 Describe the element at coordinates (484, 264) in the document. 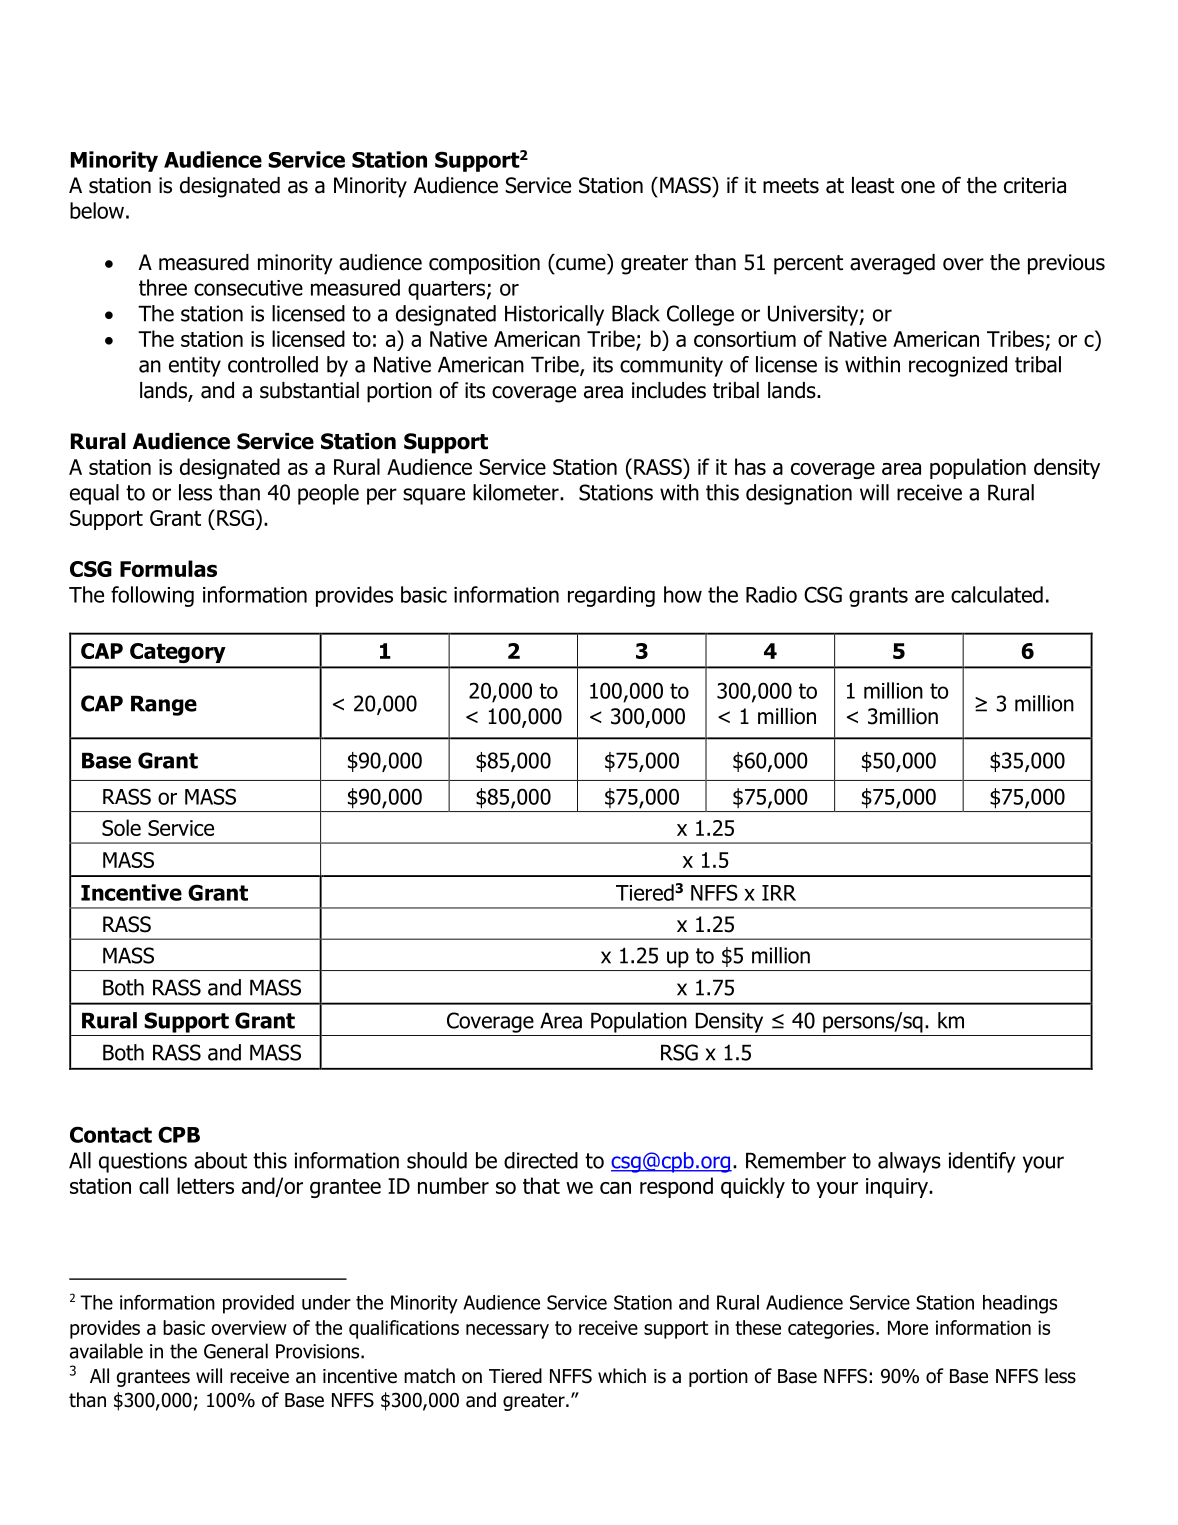

I see `composition` at that location.
